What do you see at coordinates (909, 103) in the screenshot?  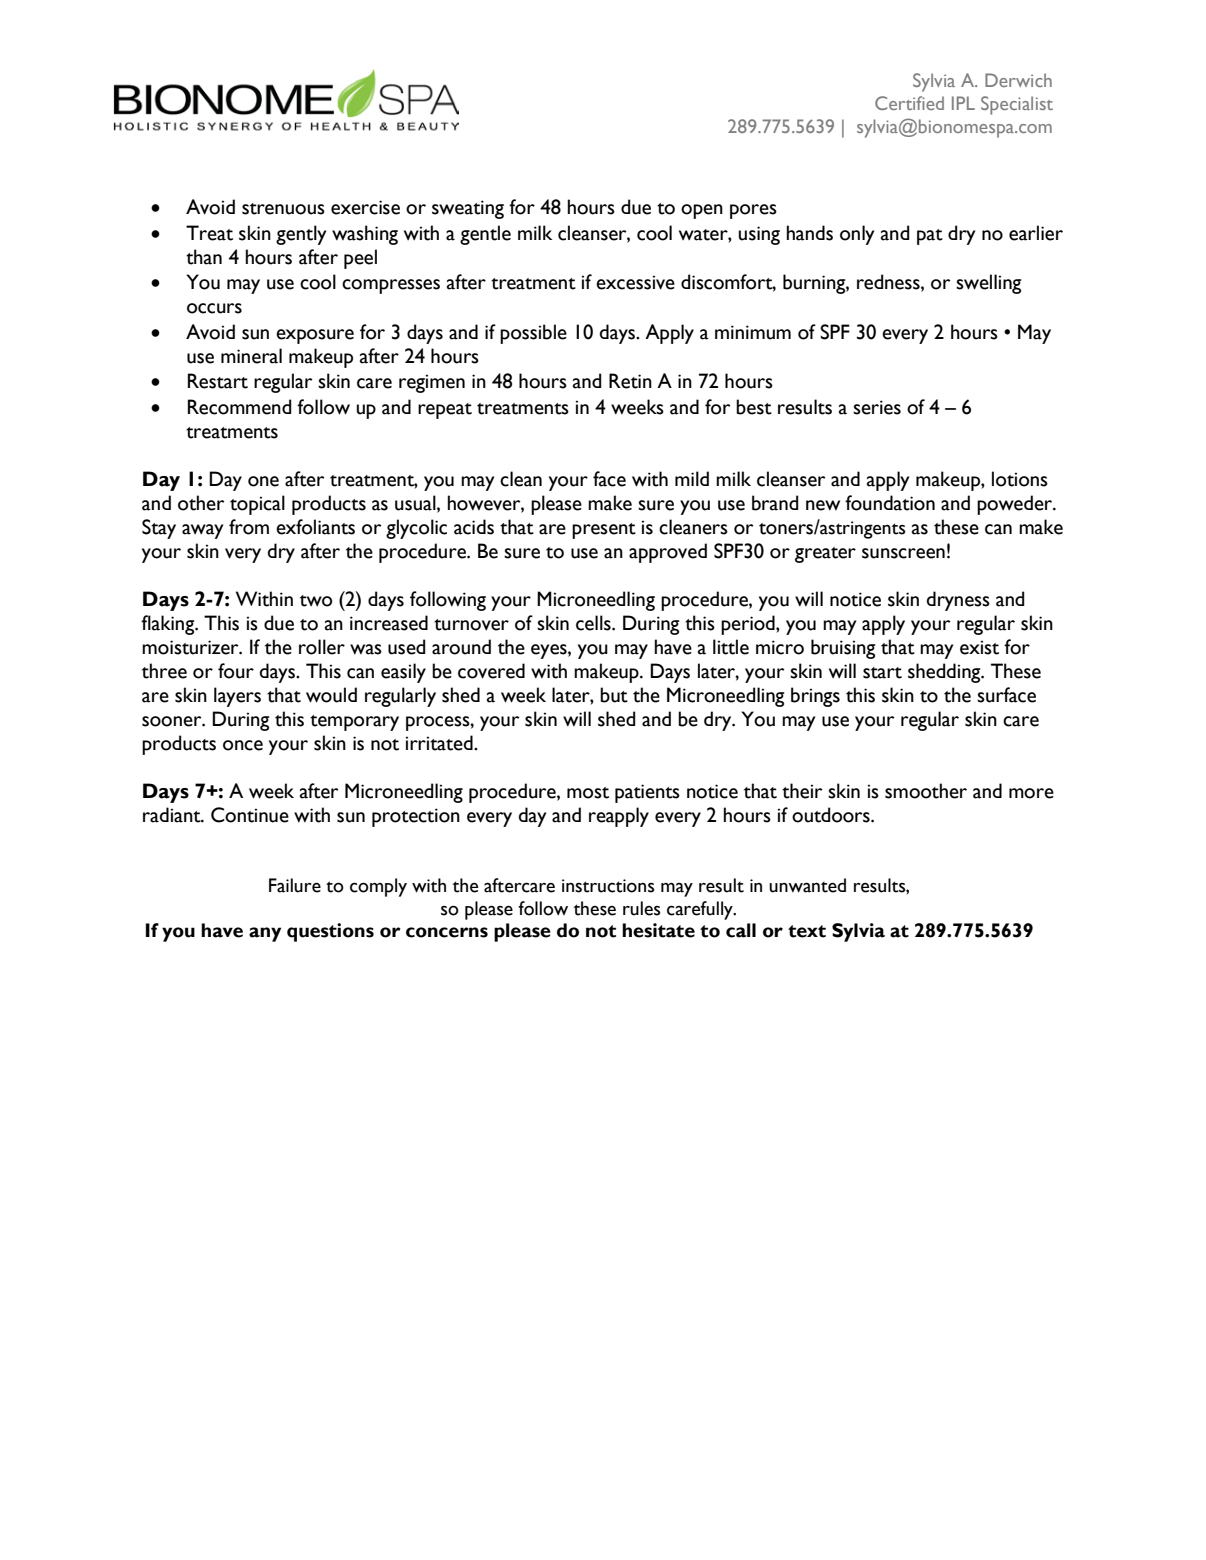 I see `Certified` at bounding box center [909, 103].
